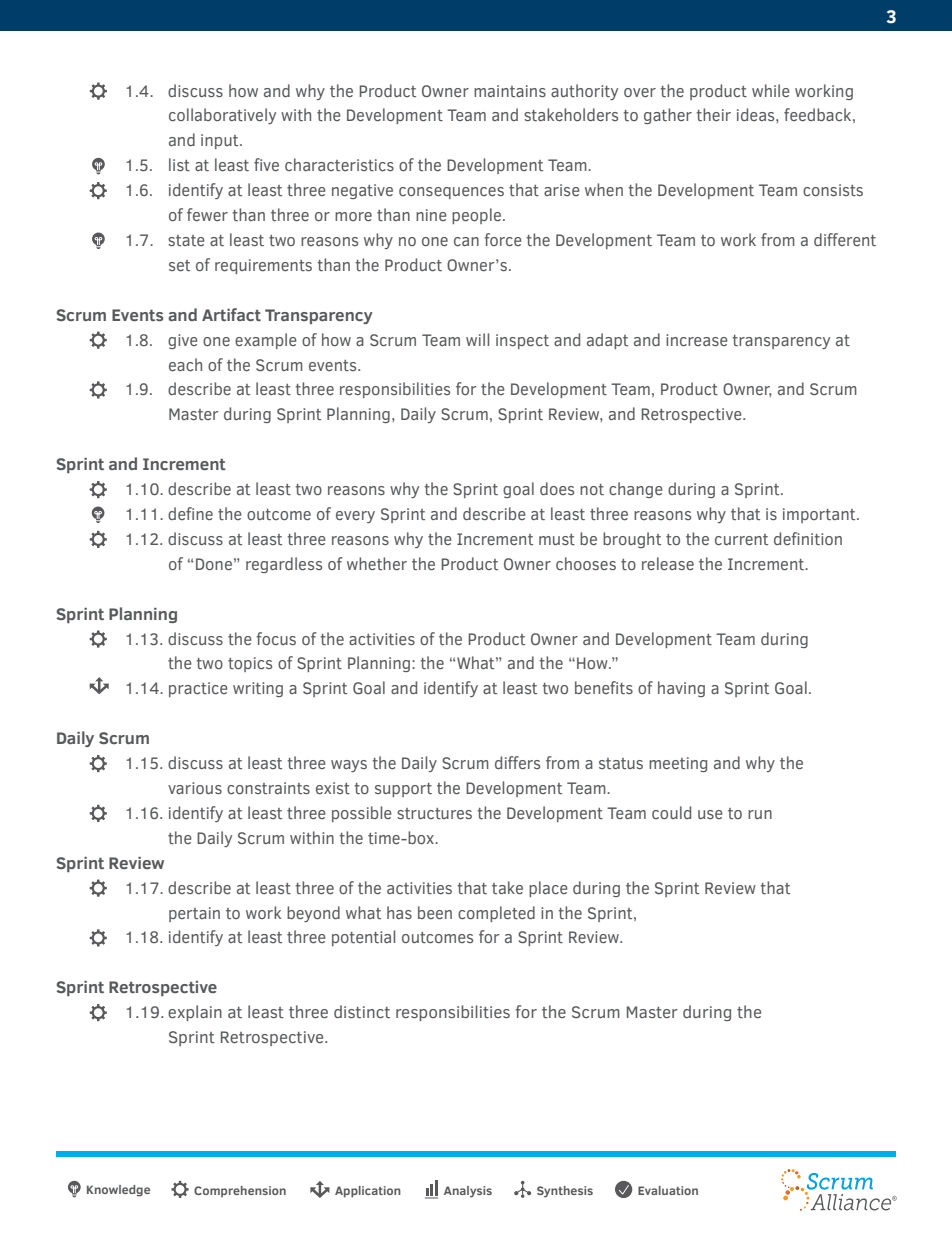  Describe the element at coordinates (678, 764) in the image. I see `meeting` at that location.
